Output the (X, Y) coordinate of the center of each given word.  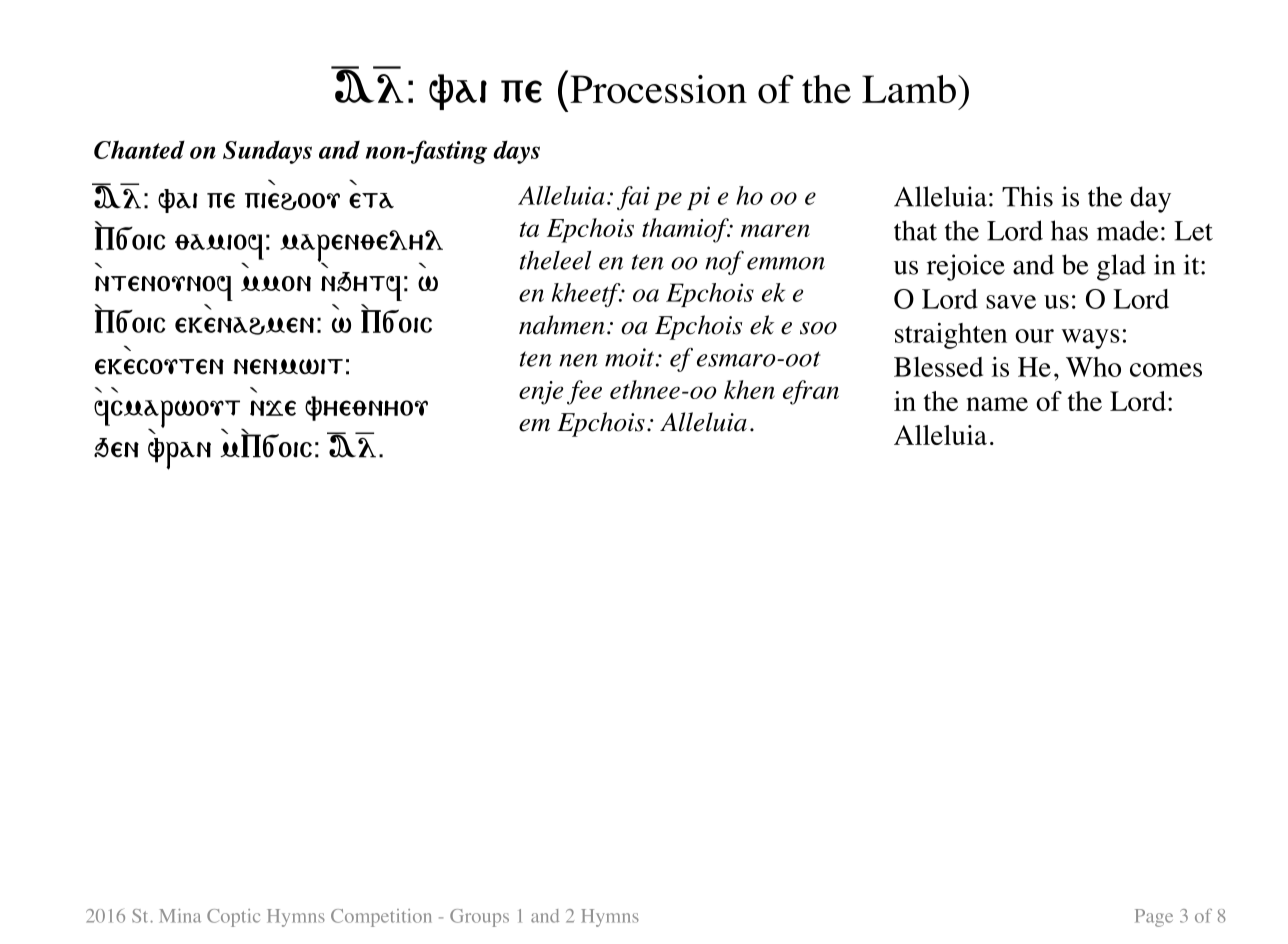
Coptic (233, 918)
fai (633, 198)
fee (584, 392)
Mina (180, 916)
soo (818, 328)
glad (1121, 267)
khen (749, 389)
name (997, 404)
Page (1154, 918)
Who (1093, 367)
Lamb (909, 89)
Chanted (139, 149)
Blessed (938, 367)
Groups (479, 918)
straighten (951, 335)
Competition (381, 918)
